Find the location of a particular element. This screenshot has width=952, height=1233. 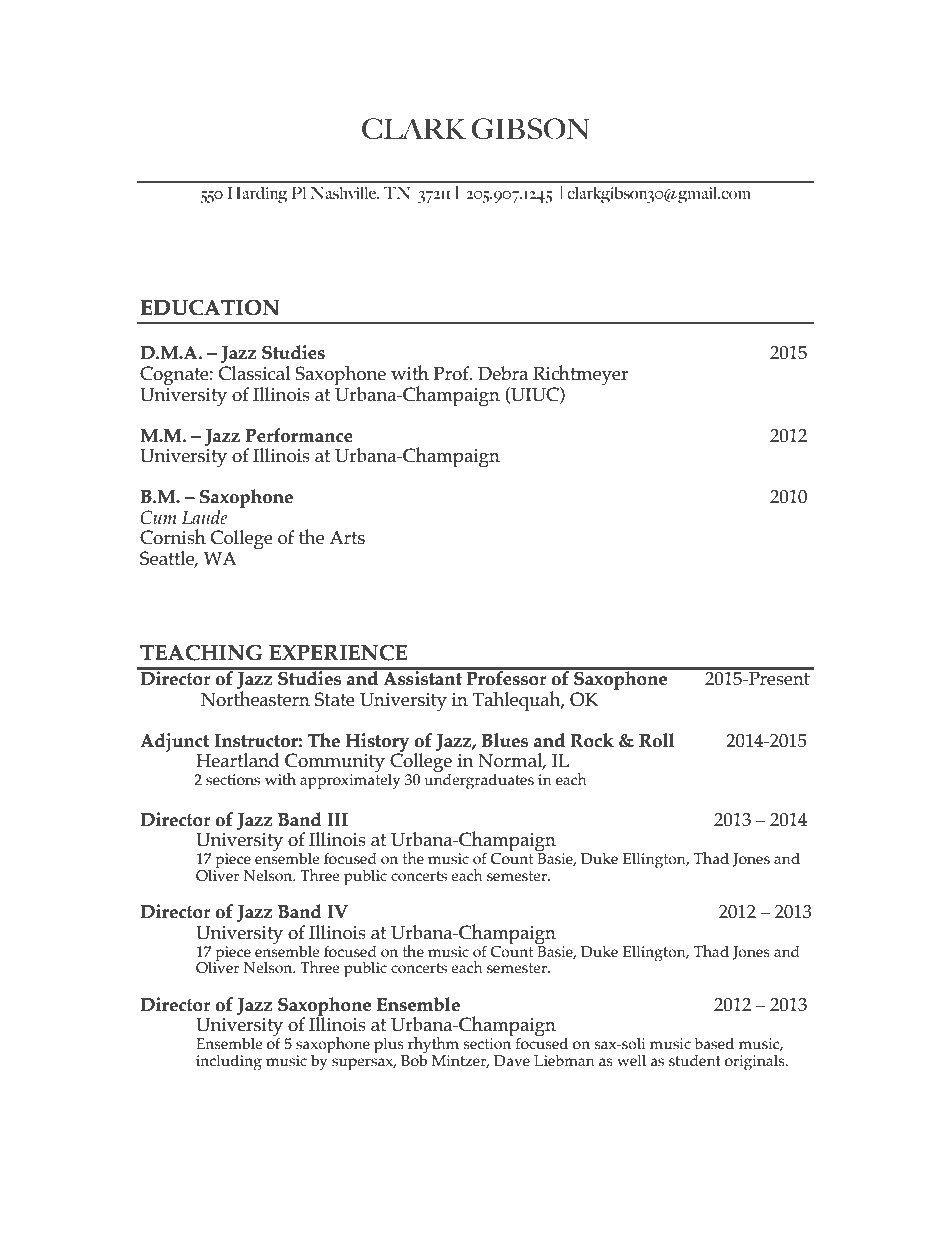

rhythm is located at coordinates (433, 1045).
